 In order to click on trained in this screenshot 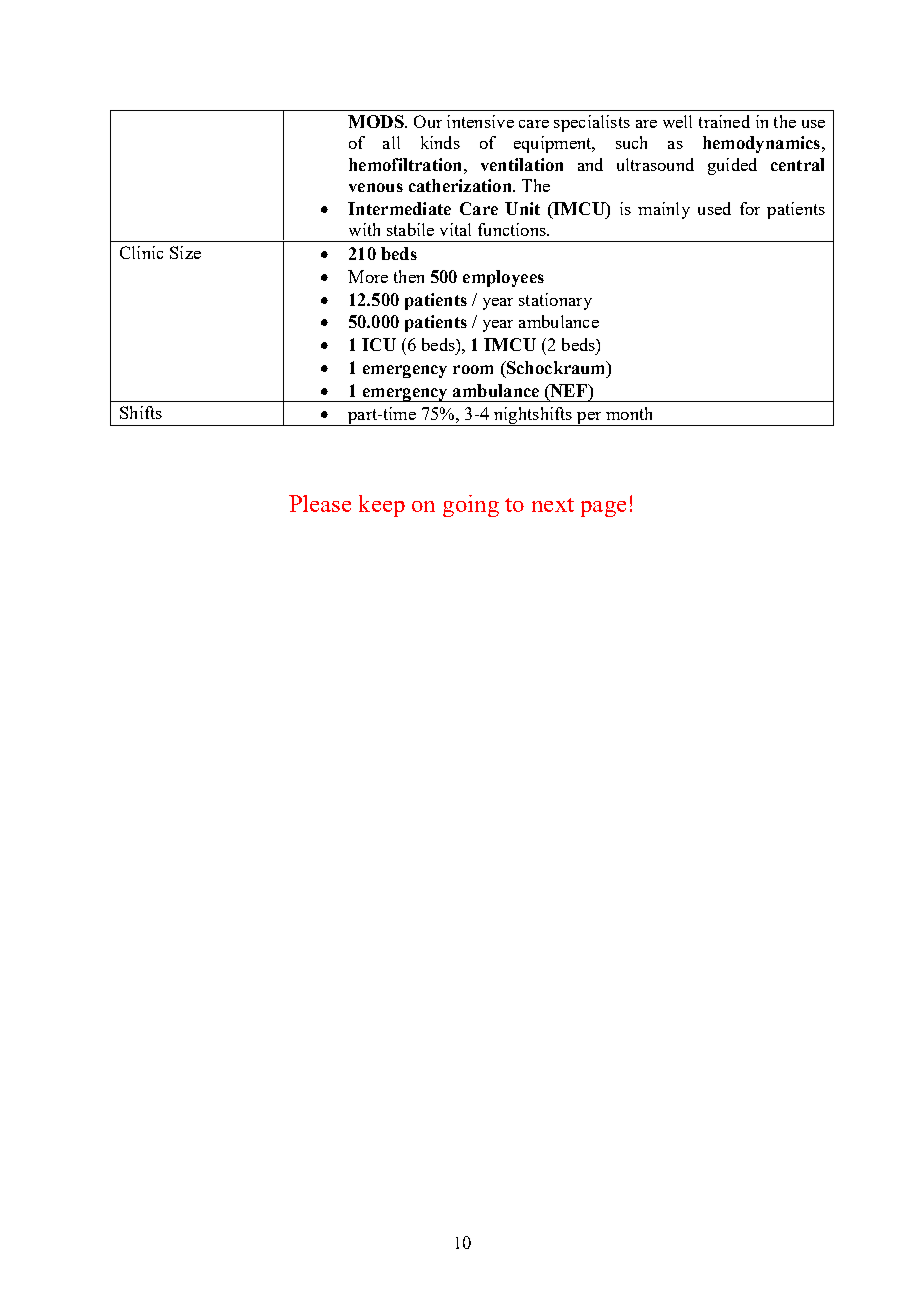, I will do `click(724, 121)`.
